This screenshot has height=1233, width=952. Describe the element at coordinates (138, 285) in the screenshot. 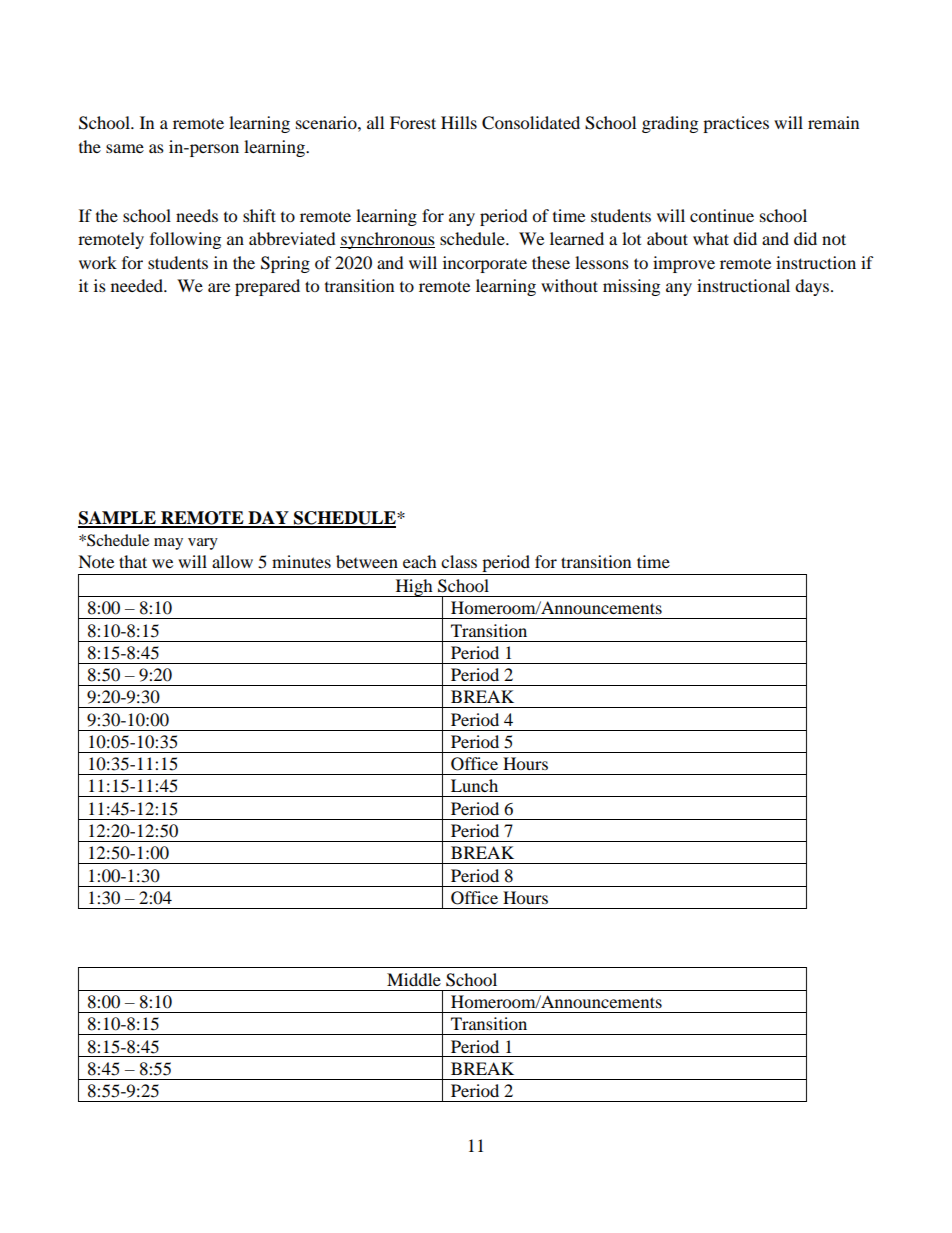

I see `needed` at that location.
